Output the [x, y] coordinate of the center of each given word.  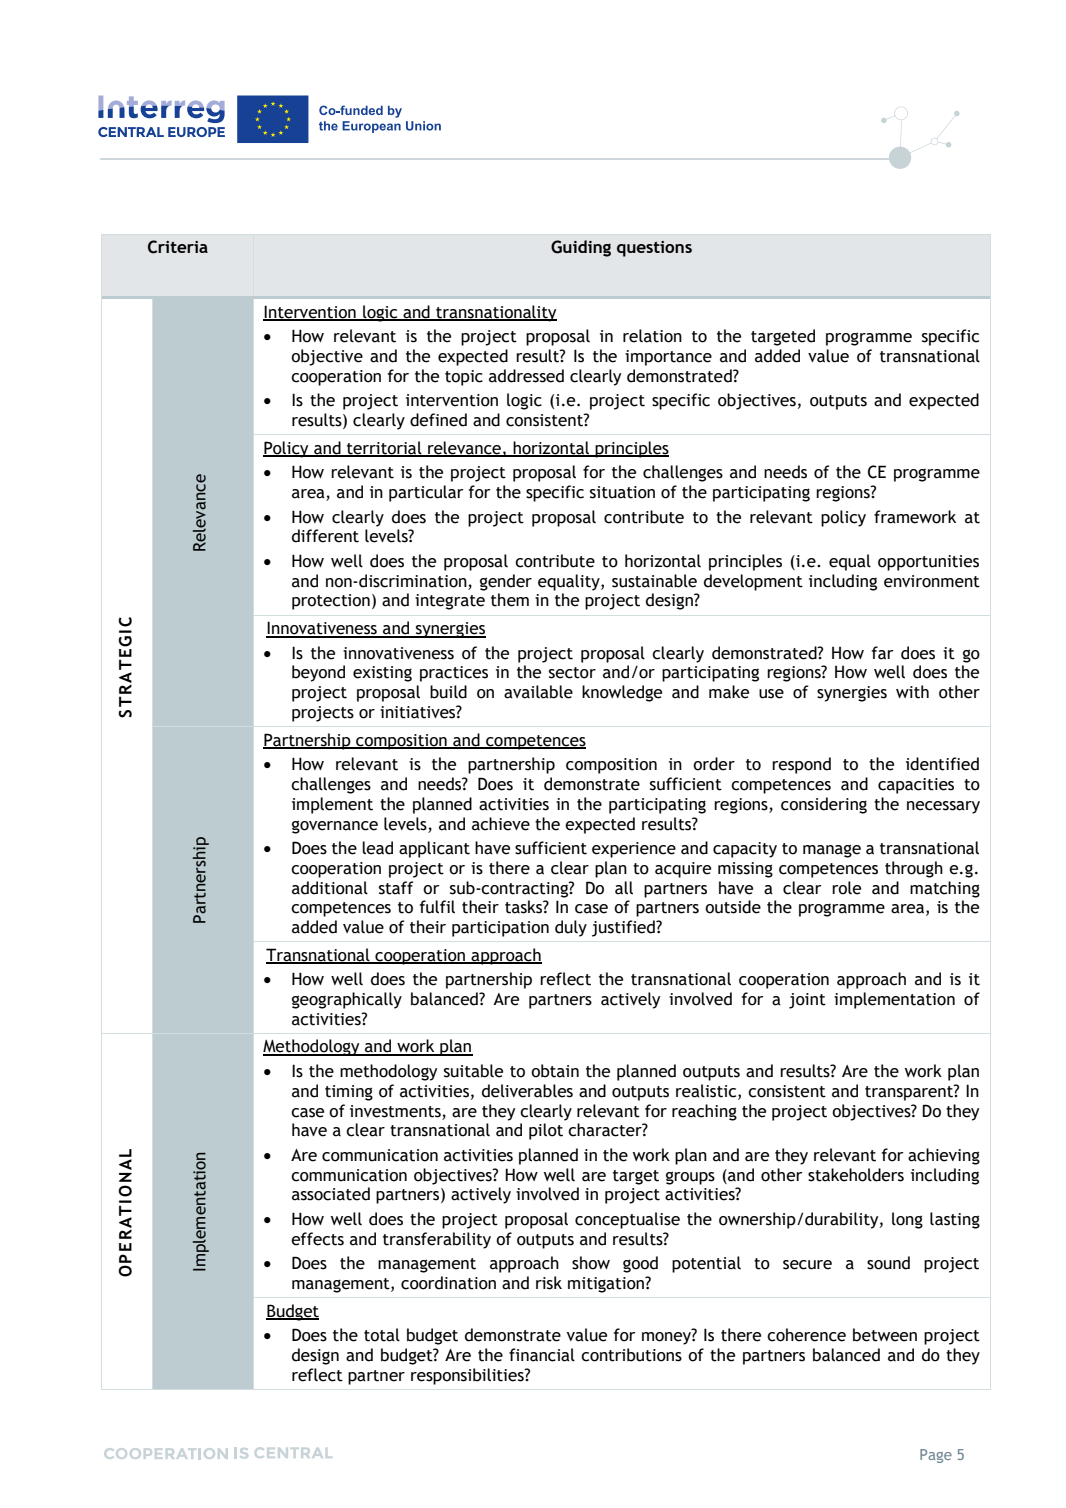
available [538, 692]
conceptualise [627, 1220]
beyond [318, 673]
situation [622, 492]
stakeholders [856, 1175]
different [325, 536]
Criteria [178, 247]
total [382, 1335]
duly [571, 928]
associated [331, 1194]
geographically [347, 1000]
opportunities [928, 563]
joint [807, 1001]
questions [654, 249]
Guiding [581, 248]
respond [801, 765]
